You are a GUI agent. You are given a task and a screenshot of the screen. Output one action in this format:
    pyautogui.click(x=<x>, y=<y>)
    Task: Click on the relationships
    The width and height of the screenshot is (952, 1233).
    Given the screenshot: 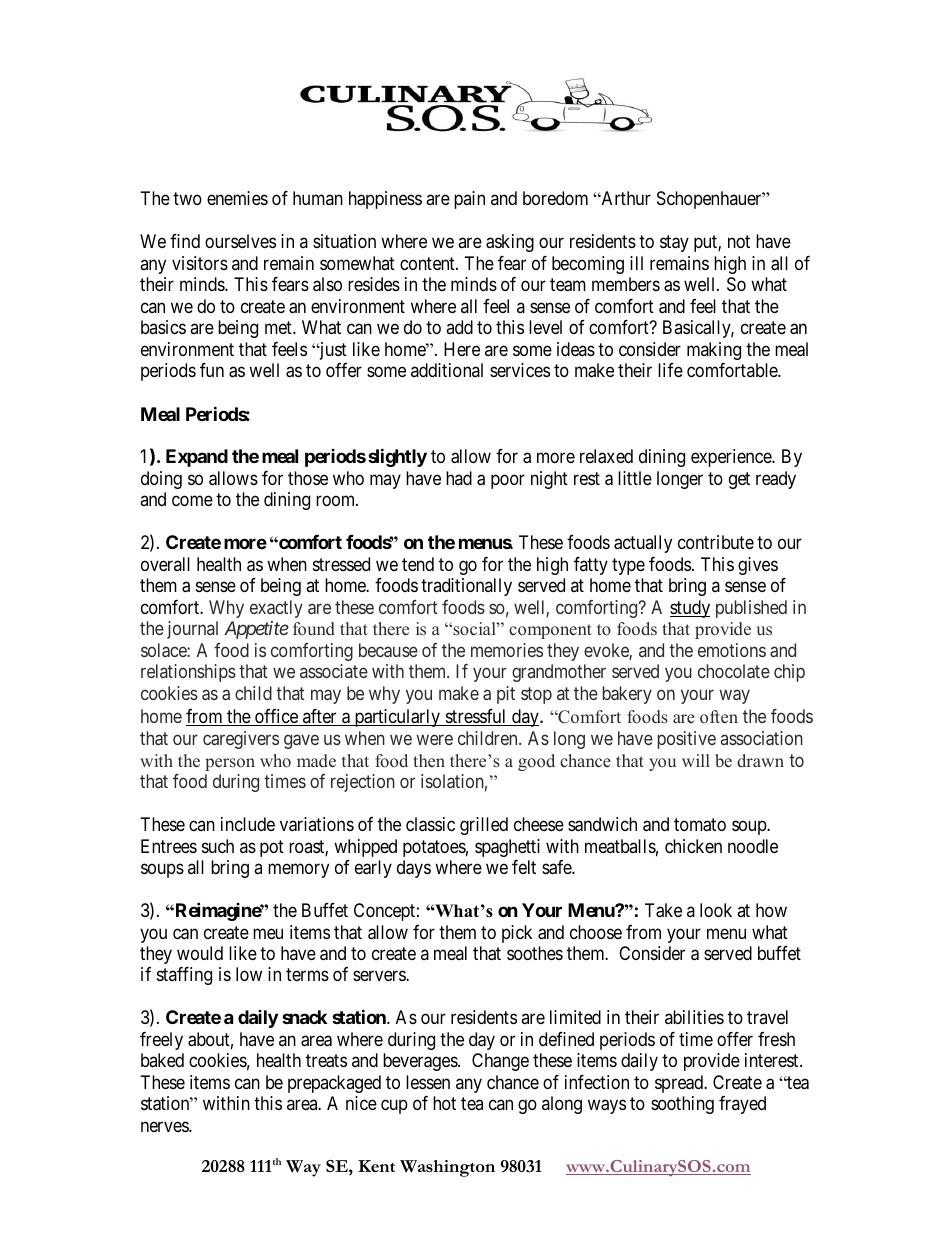 What is the action you would take?
    pyautogui.click(x=188, y=673)
